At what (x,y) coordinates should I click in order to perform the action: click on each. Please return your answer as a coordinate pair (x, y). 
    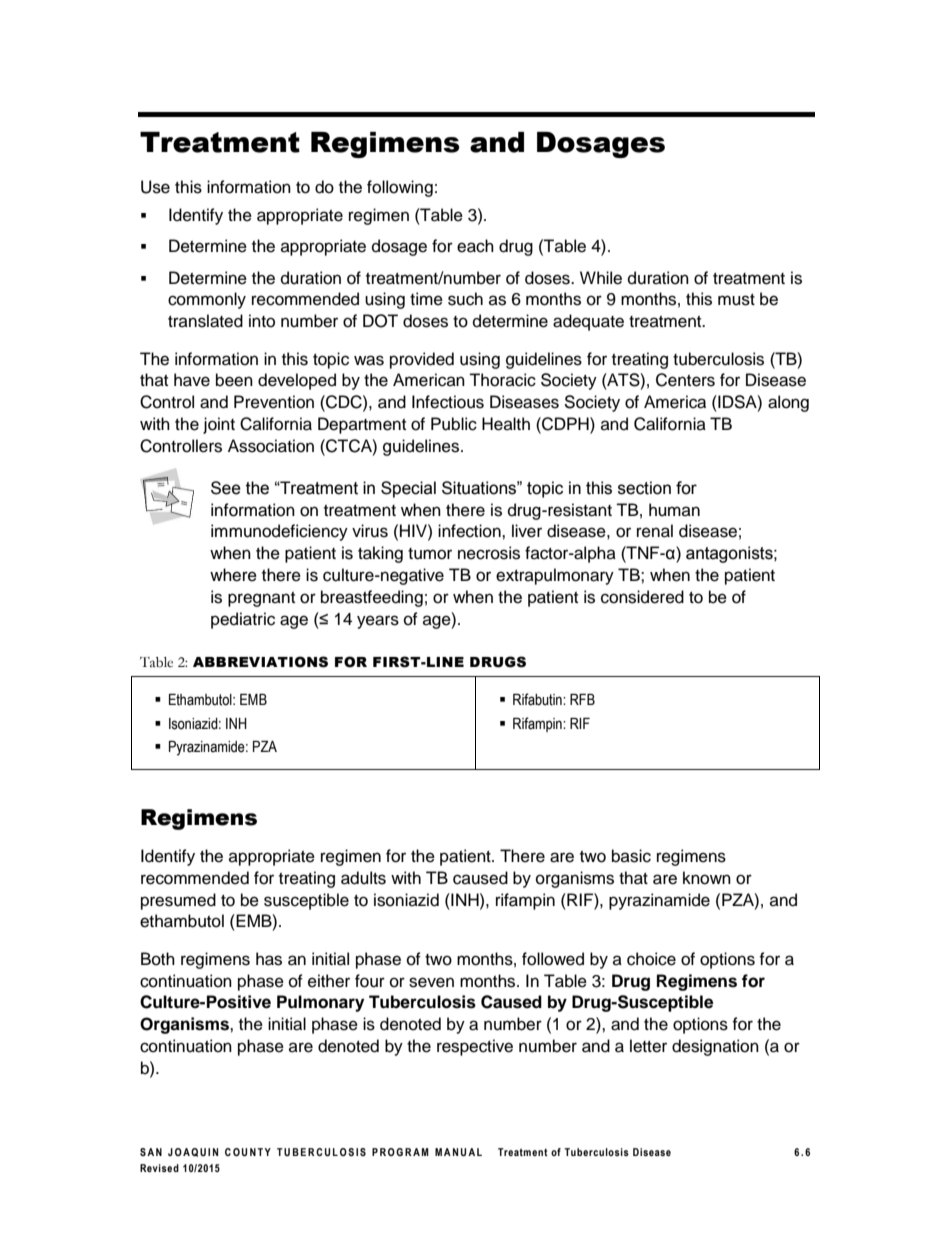
    Looking at the image, I should click on (475, 246).
